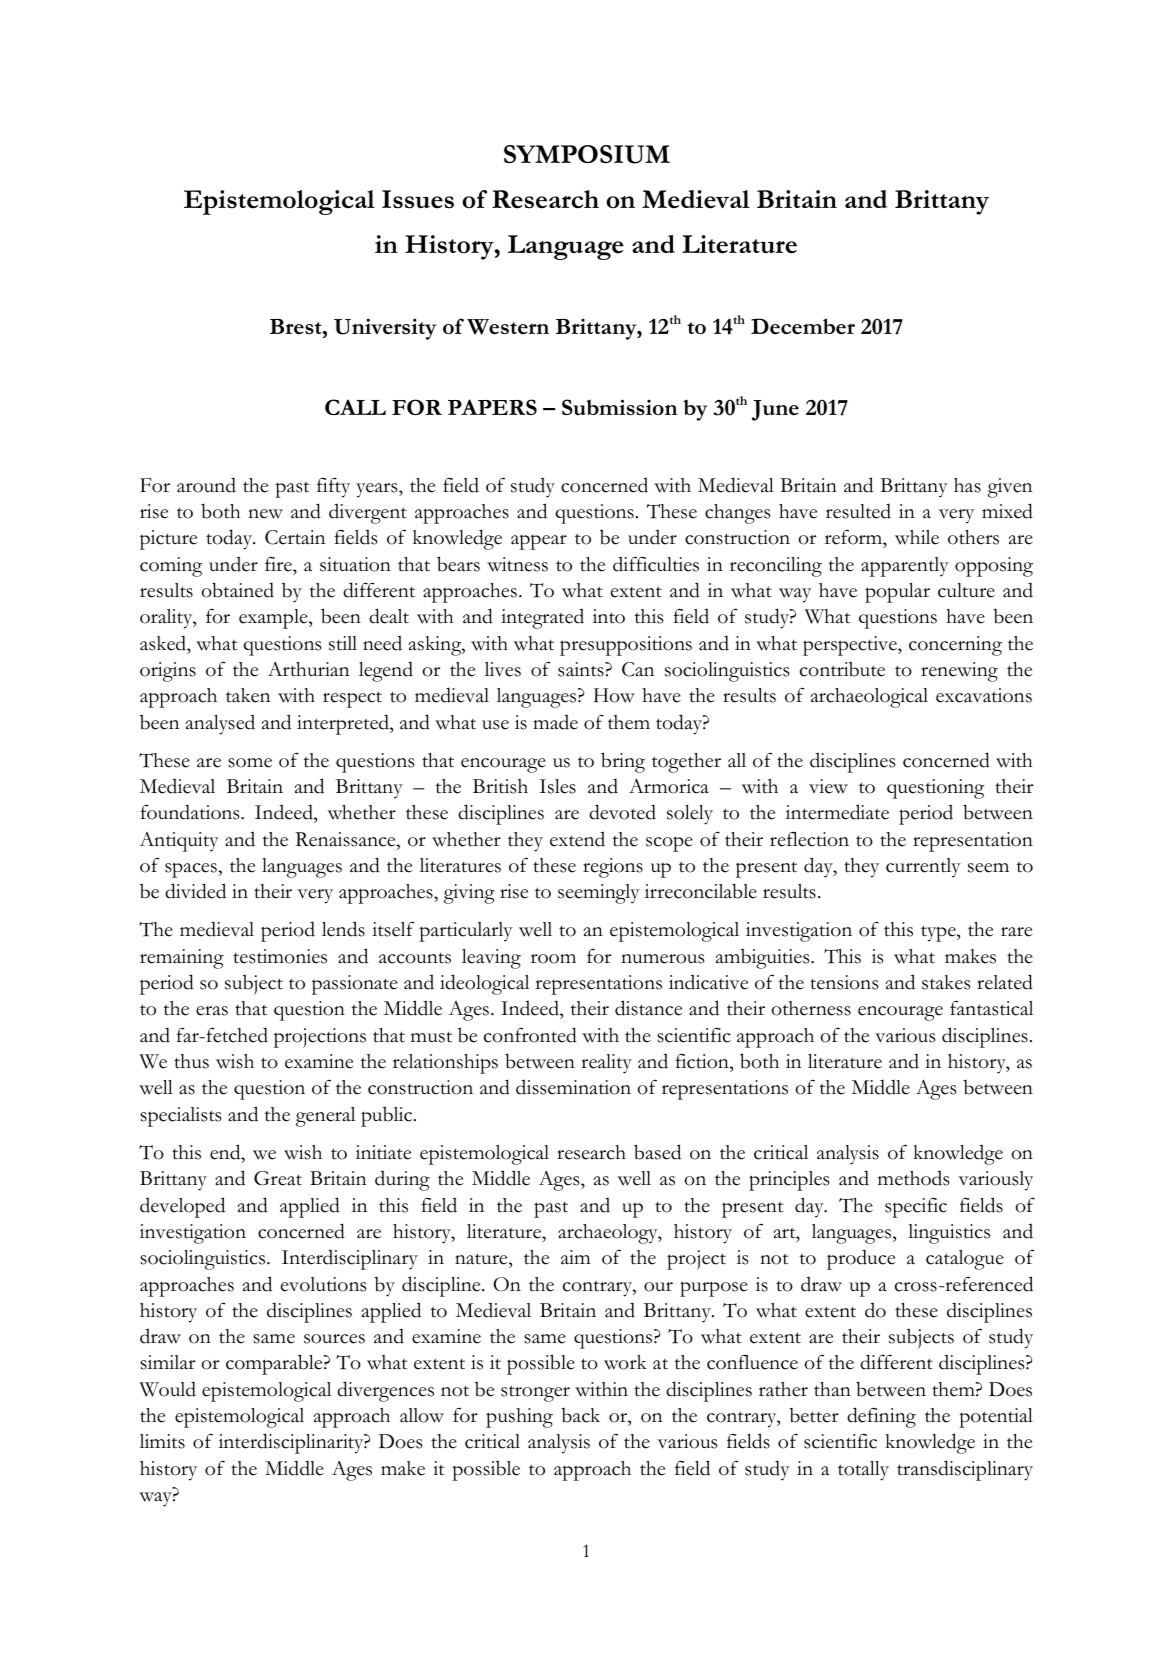 The width and height of the document is (1173, 1659). What do you see at coordinates (212, 1011) in the document?
I see `eras` at bounding box center [212, 1011].
